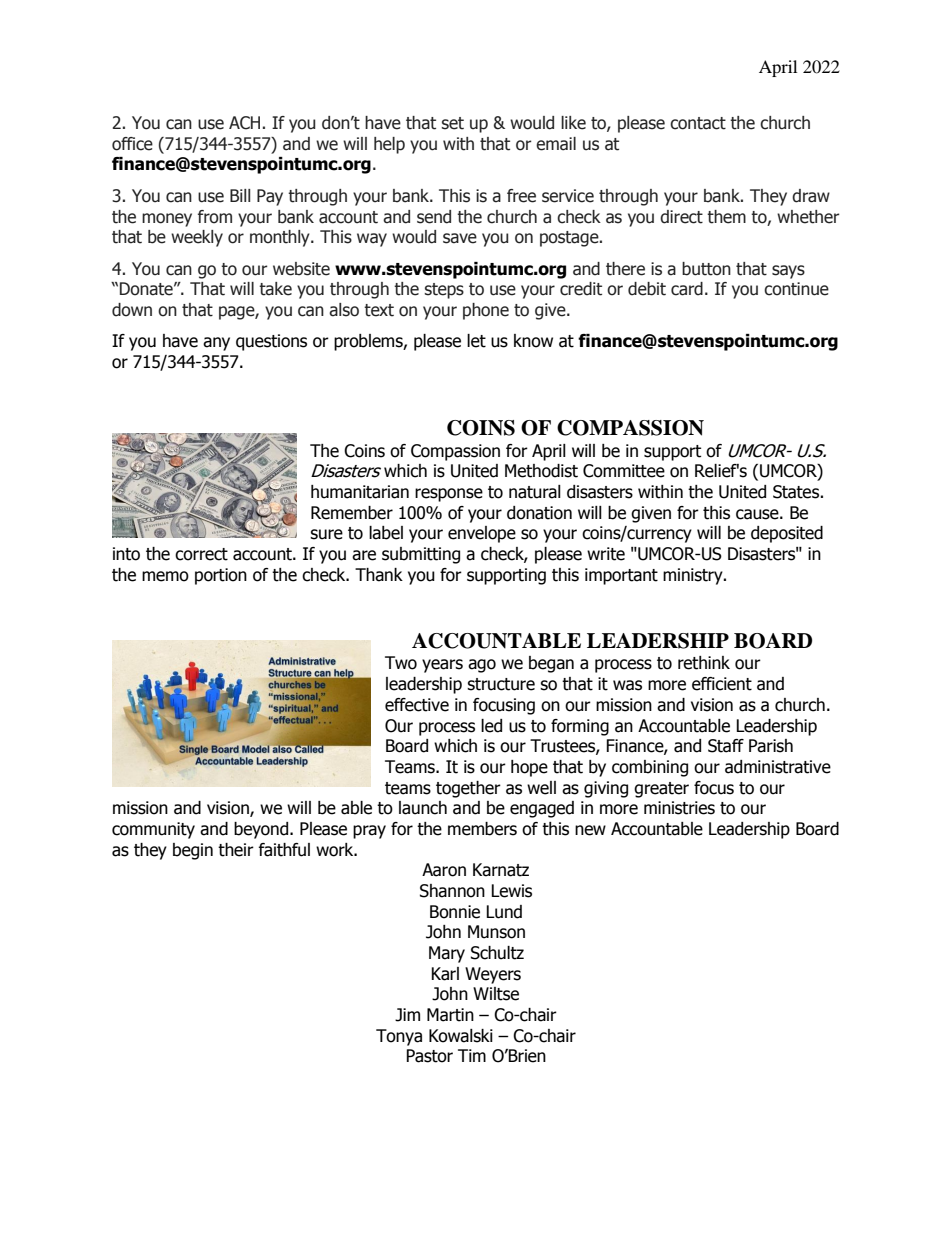 Image resolution: width=952 pixels, height=1233 pixels. I want to click on card, so click(687, 289).
